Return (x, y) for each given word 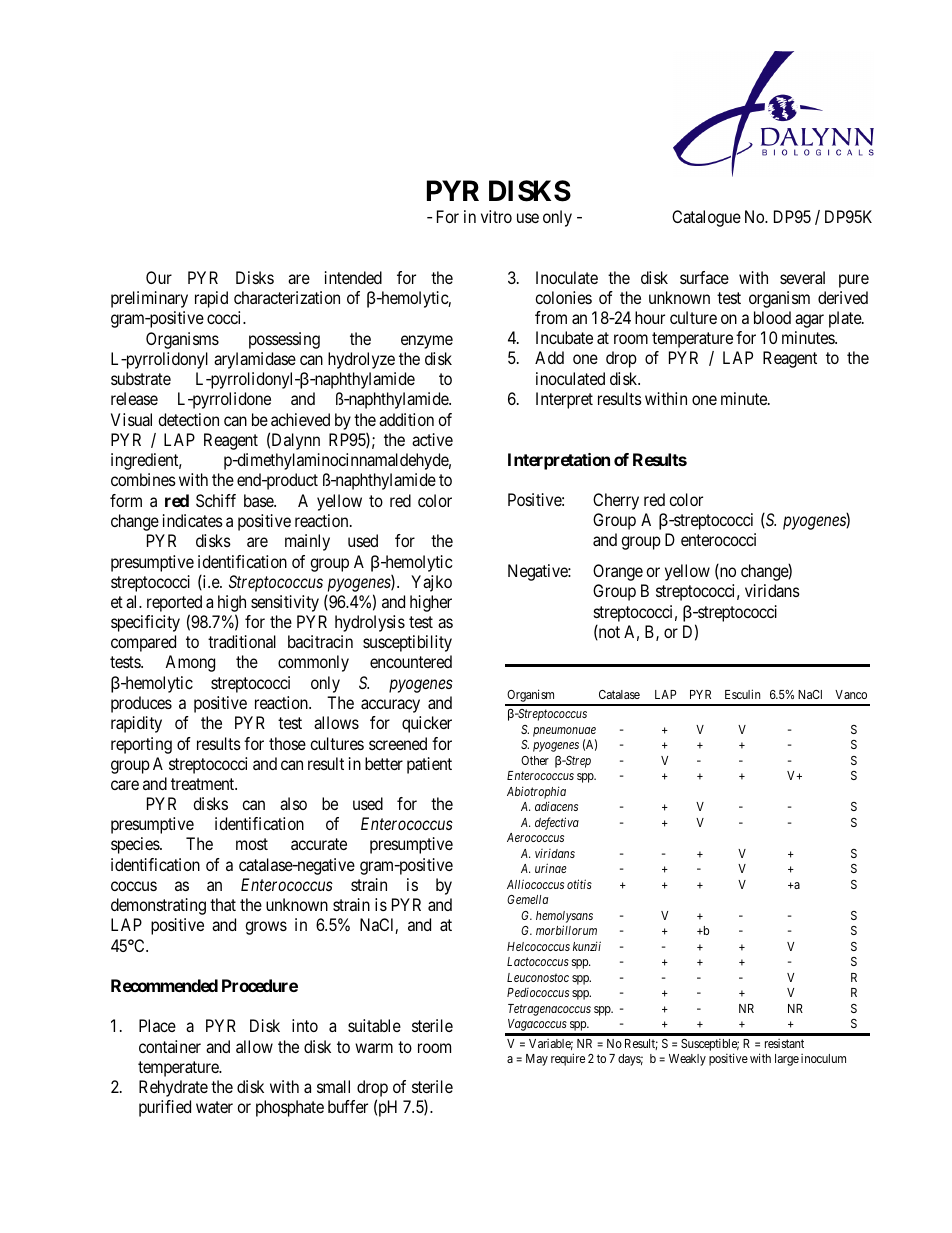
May (537, 1060)
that (223, 904)
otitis (579, 884)
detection (188, 419)
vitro (496, 216)
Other (535, 760)
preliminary (149, 299)
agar (809, 321)
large (787, 1060)
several (802, 277)
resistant (784, 1043)
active (432, 439)
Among (190, 663)
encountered (411, 661)
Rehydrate (173, 1088)
